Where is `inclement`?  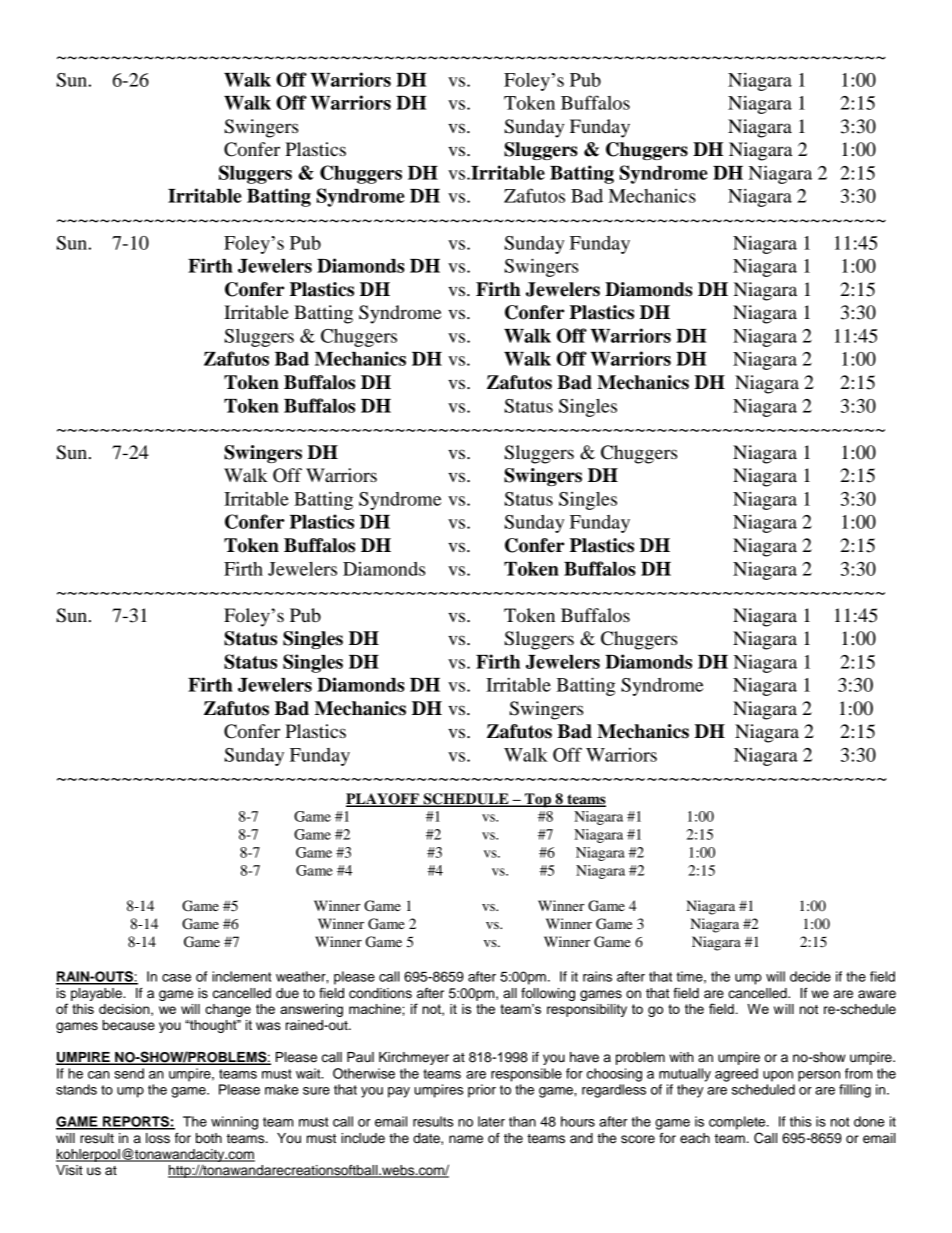
inclement is located at coordinates (241, 976).
